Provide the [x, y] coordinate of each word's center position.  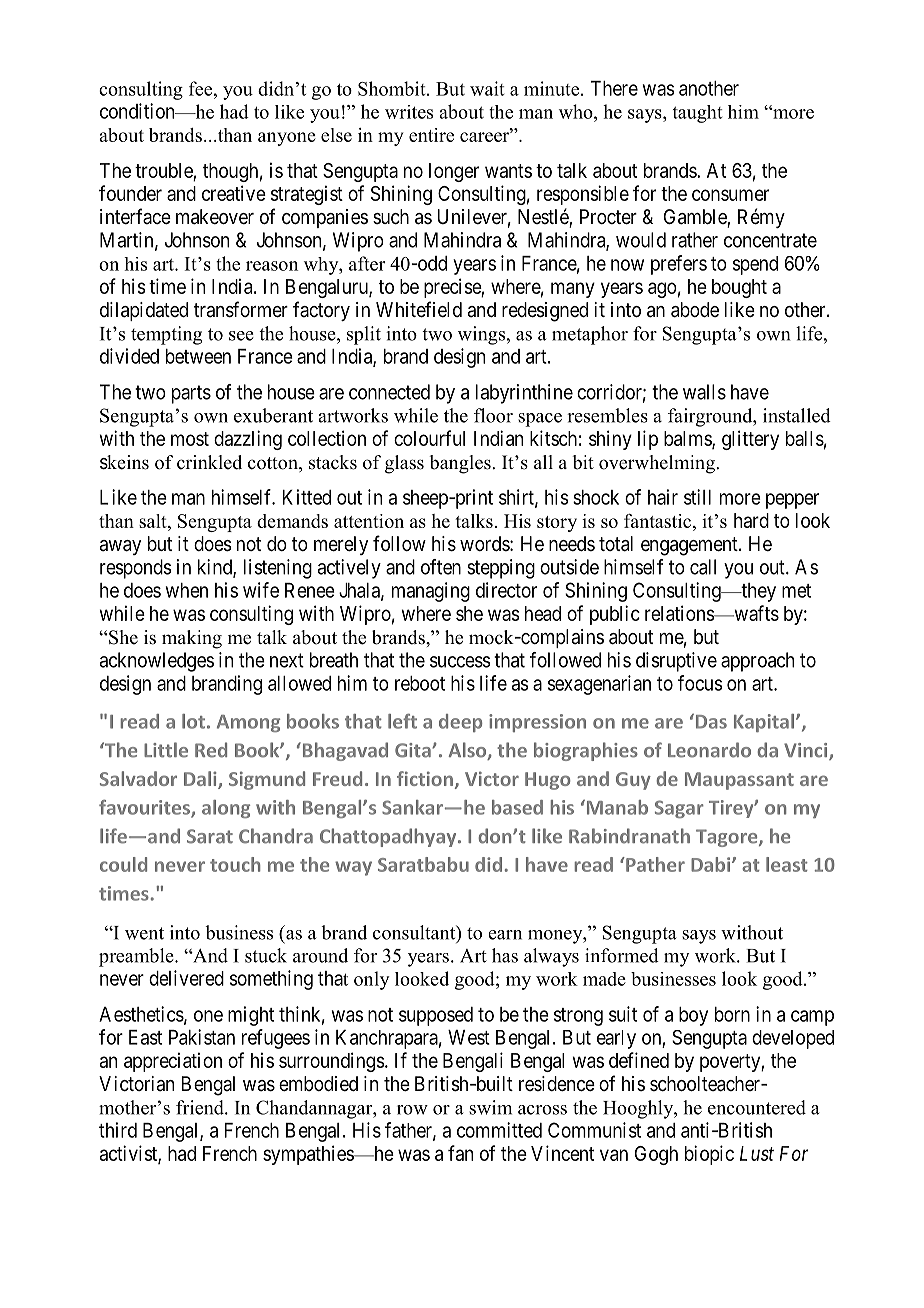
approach [757, 662]
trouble [164, 170]
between [198, 356]
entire [431, 135]
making [192, 639]
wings [481, 335]
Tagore [728, 838]
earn [505, 935]
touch [235, 864]
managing [431, 592]
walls [704, 392]
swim [490, 1107]
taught [698, 114]
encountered [757, 1107]
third [118, 1130]
